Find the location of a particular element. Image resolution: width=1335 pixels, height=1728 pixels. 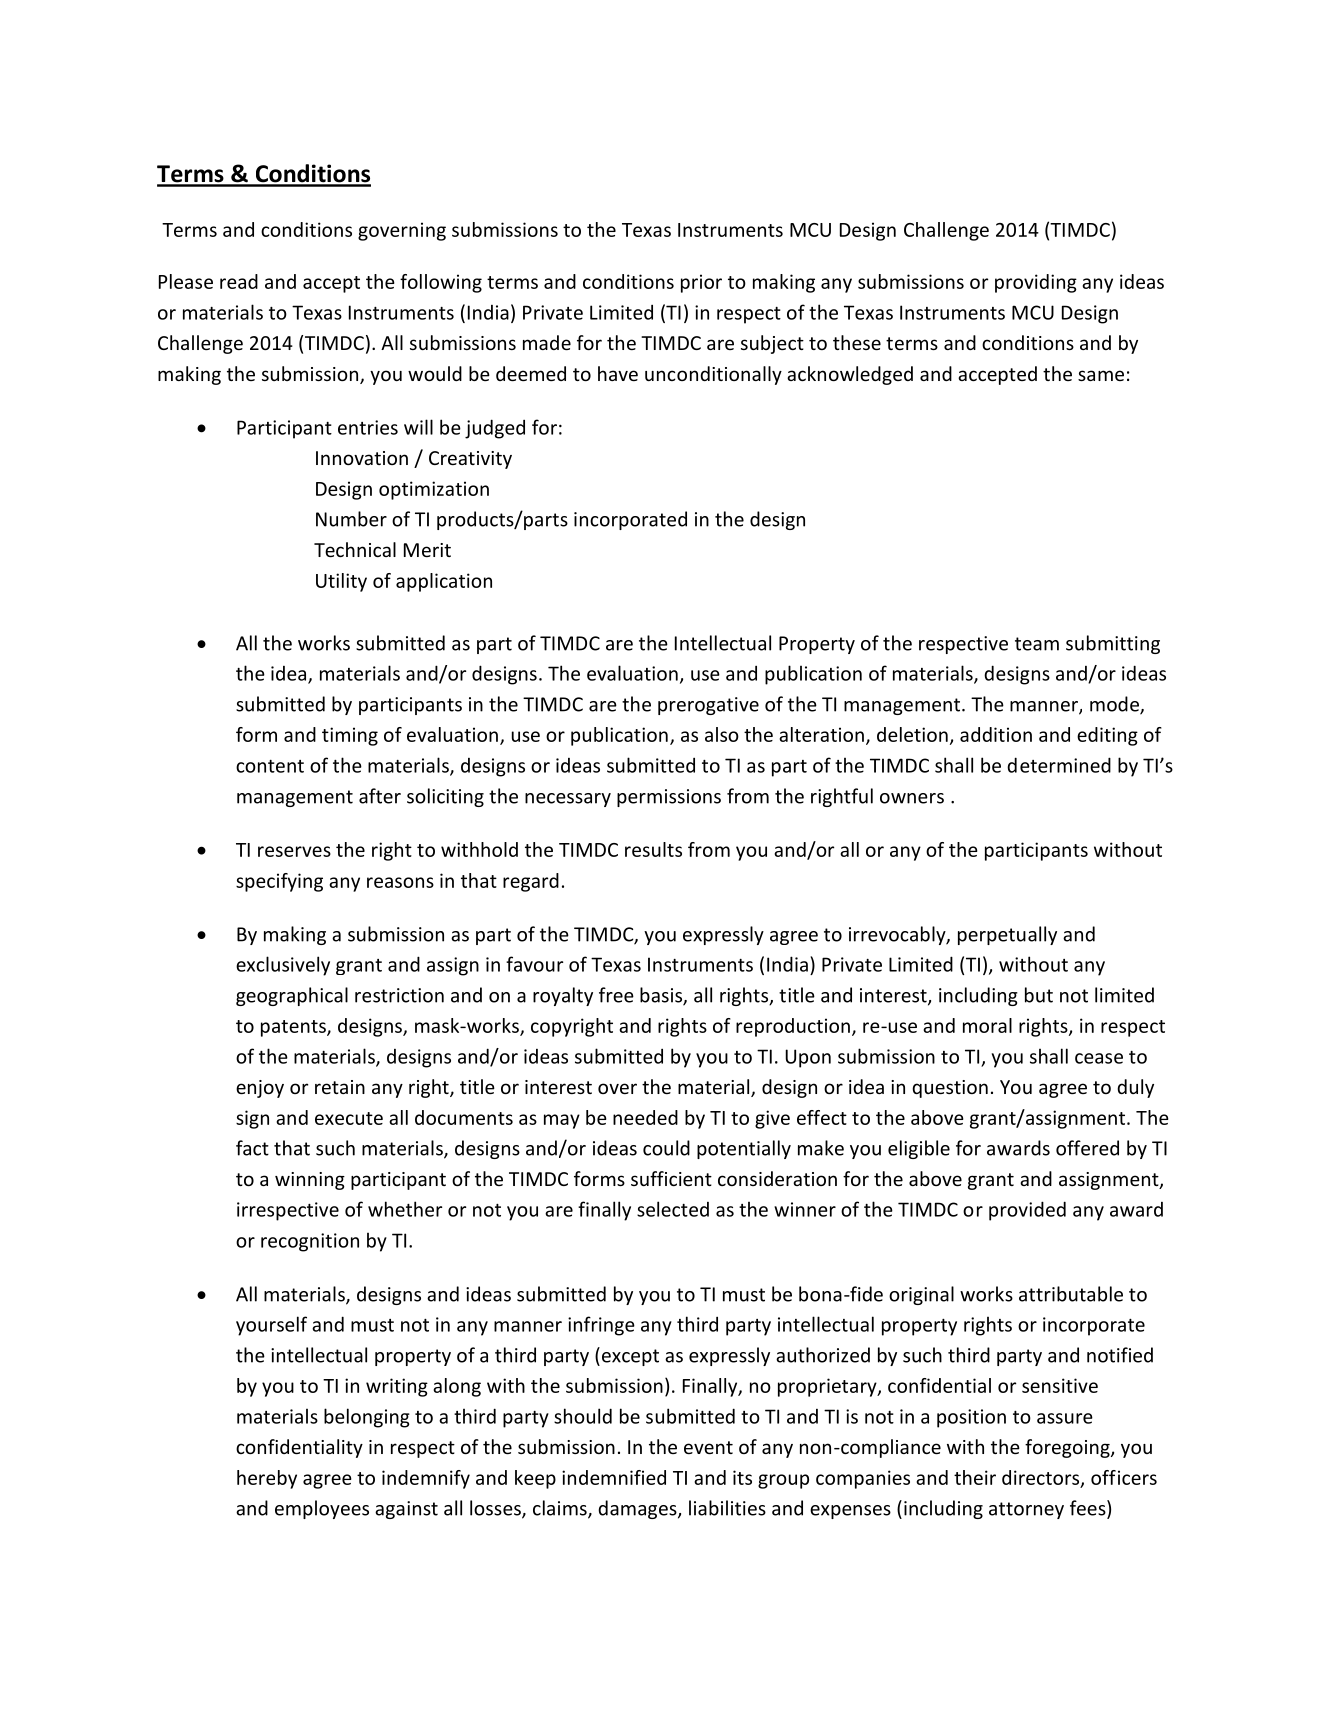

specifying is located at coordinates (279, 882).
